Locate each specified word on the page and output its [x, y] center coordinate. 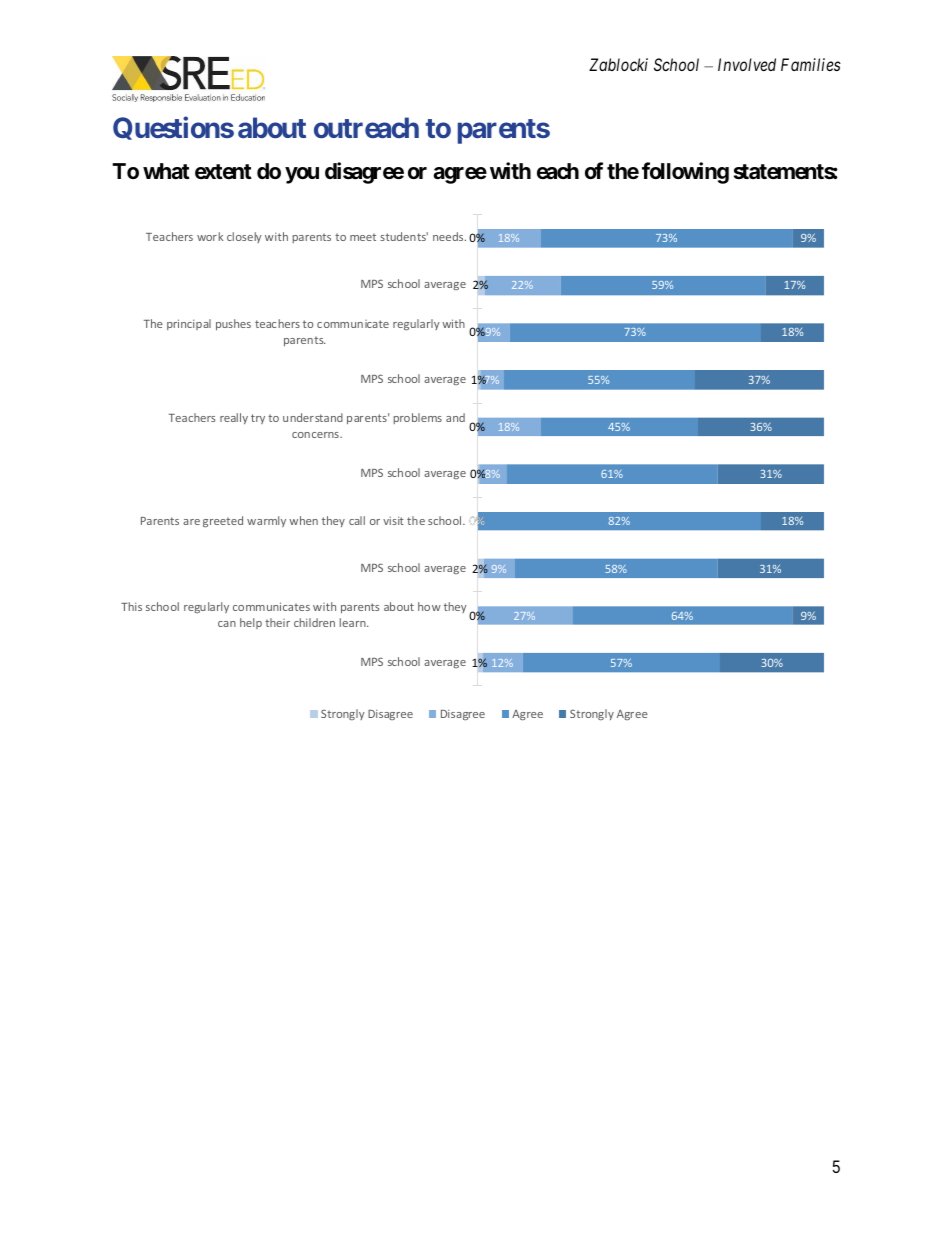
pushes [233, 324]
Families [811, 64]
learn [354, 622]
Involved [747, 64]
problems [418, 418]
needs [449, 236]
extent [223, 171]
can [227, 624]
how [429, 606]
